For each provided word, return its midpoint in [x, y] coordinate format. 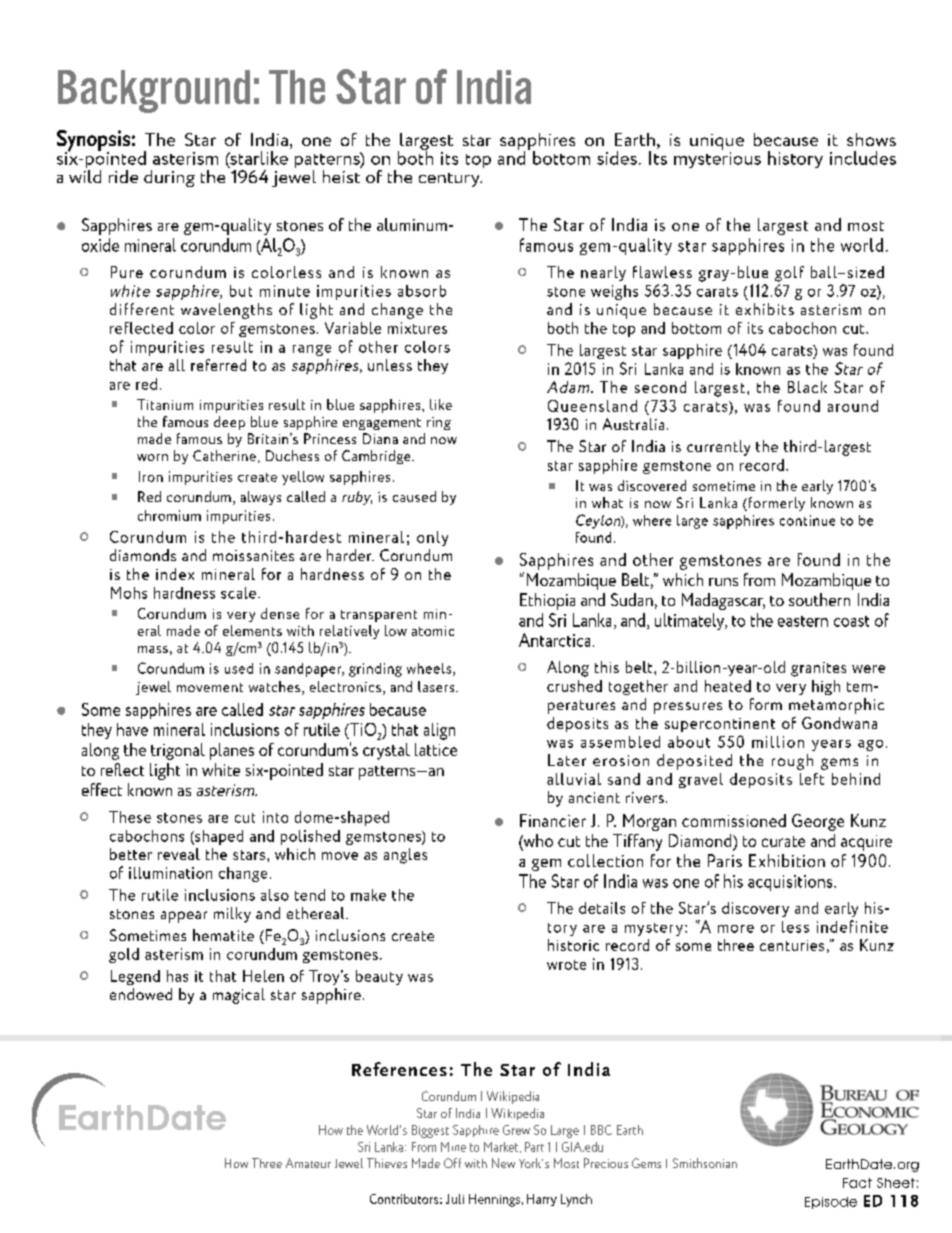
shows [871, 139]
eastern [803, 621]
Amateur [308, 1163]
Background [154, 91]
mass [153, 649]
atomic [433, 631]
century [450, 180]
